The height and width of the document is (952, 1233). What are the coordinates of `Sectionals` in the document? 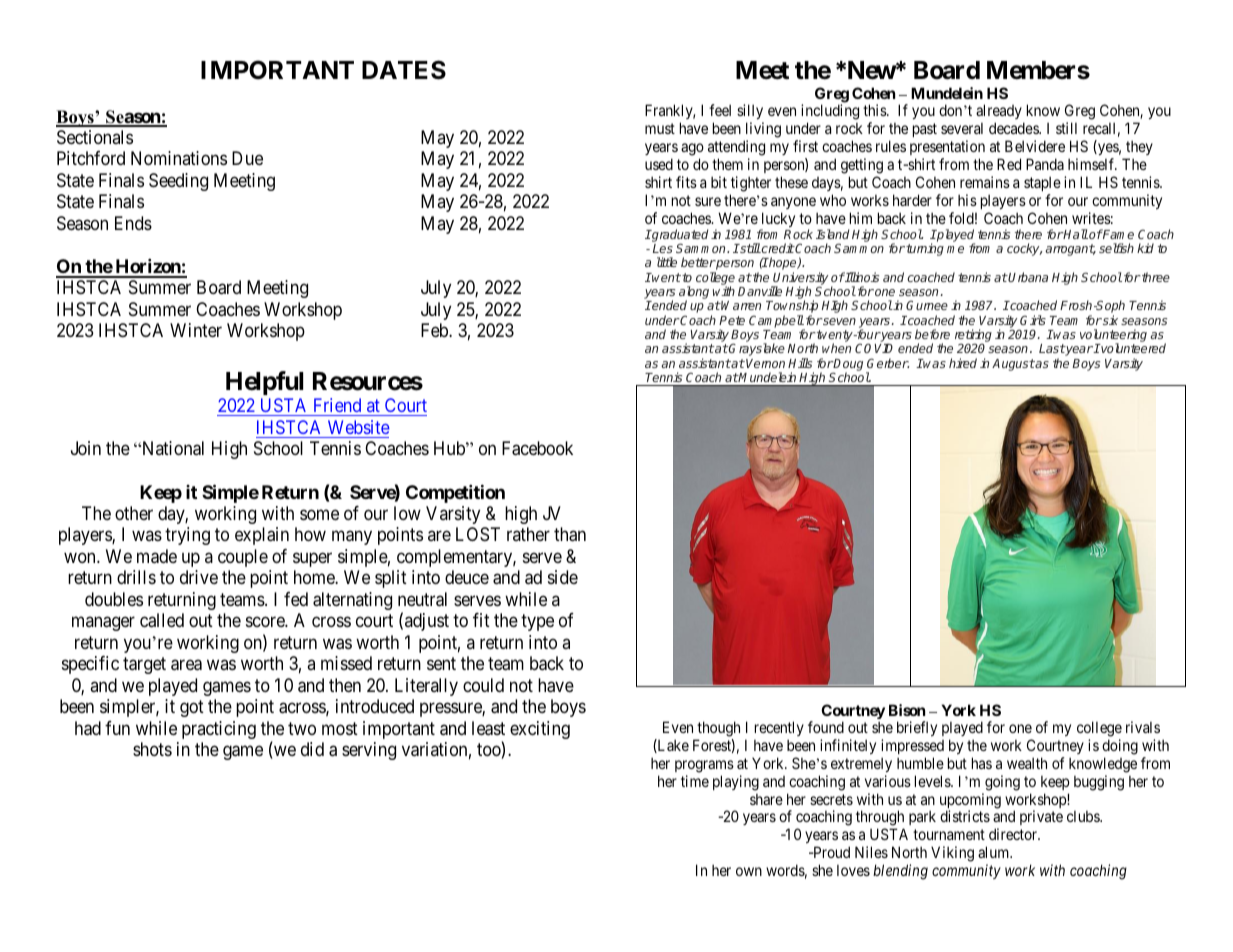 It's located at (95, 137).
